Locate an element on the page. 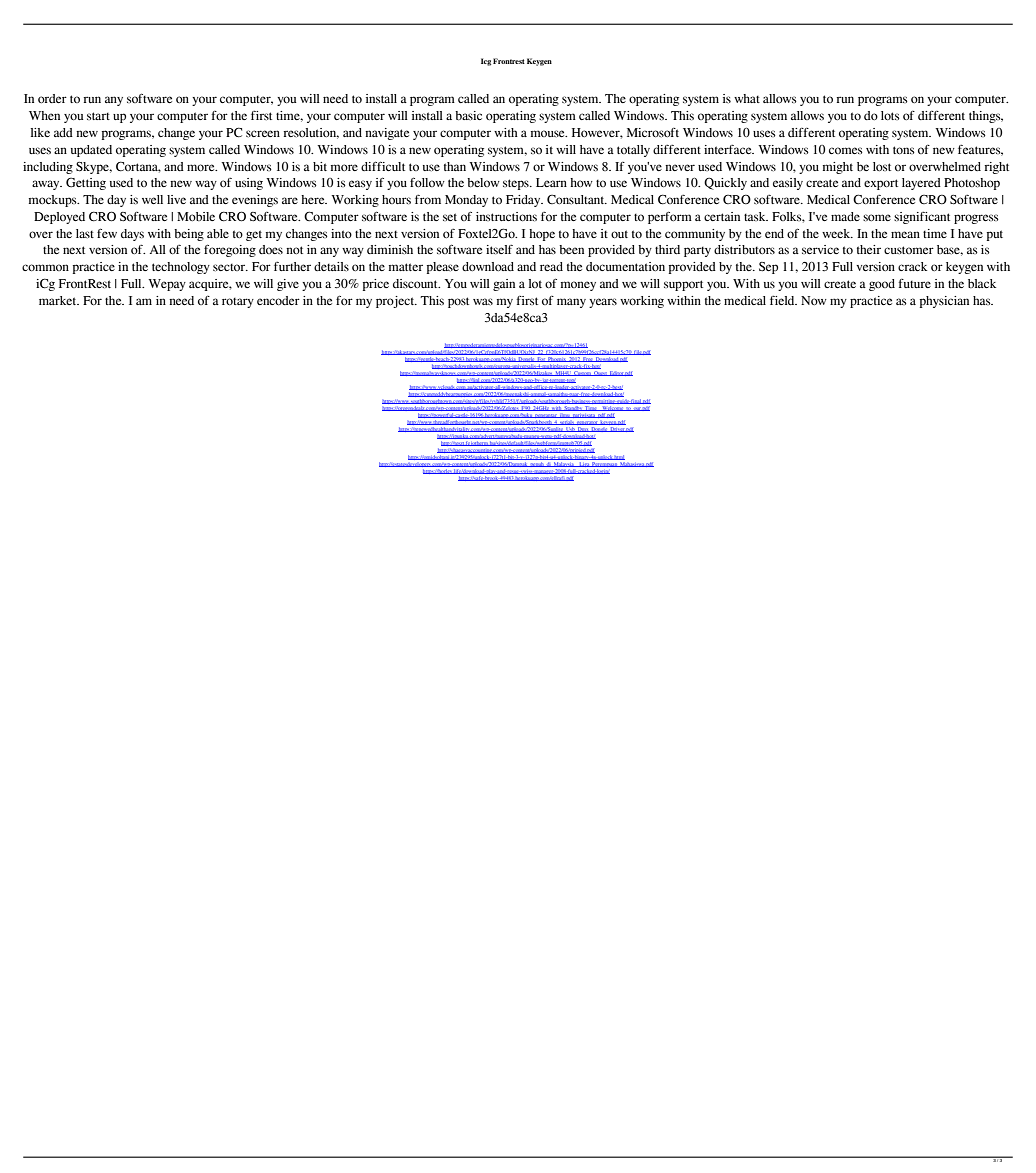 The image size is (1036, 1173). physician is located at coordinates (944, 302).
